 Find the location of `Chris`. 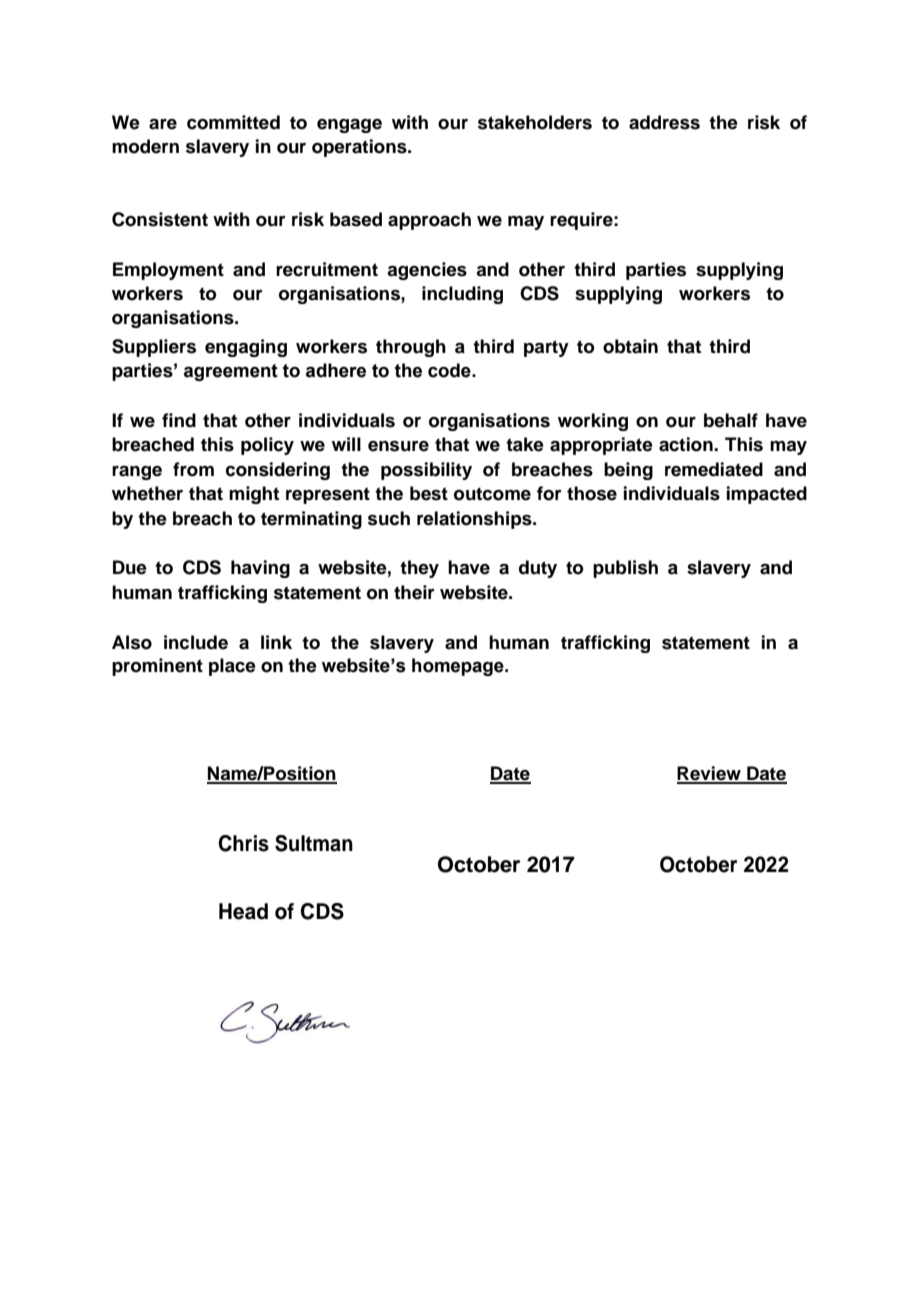

Chris is located at coordinates (243, 843).
